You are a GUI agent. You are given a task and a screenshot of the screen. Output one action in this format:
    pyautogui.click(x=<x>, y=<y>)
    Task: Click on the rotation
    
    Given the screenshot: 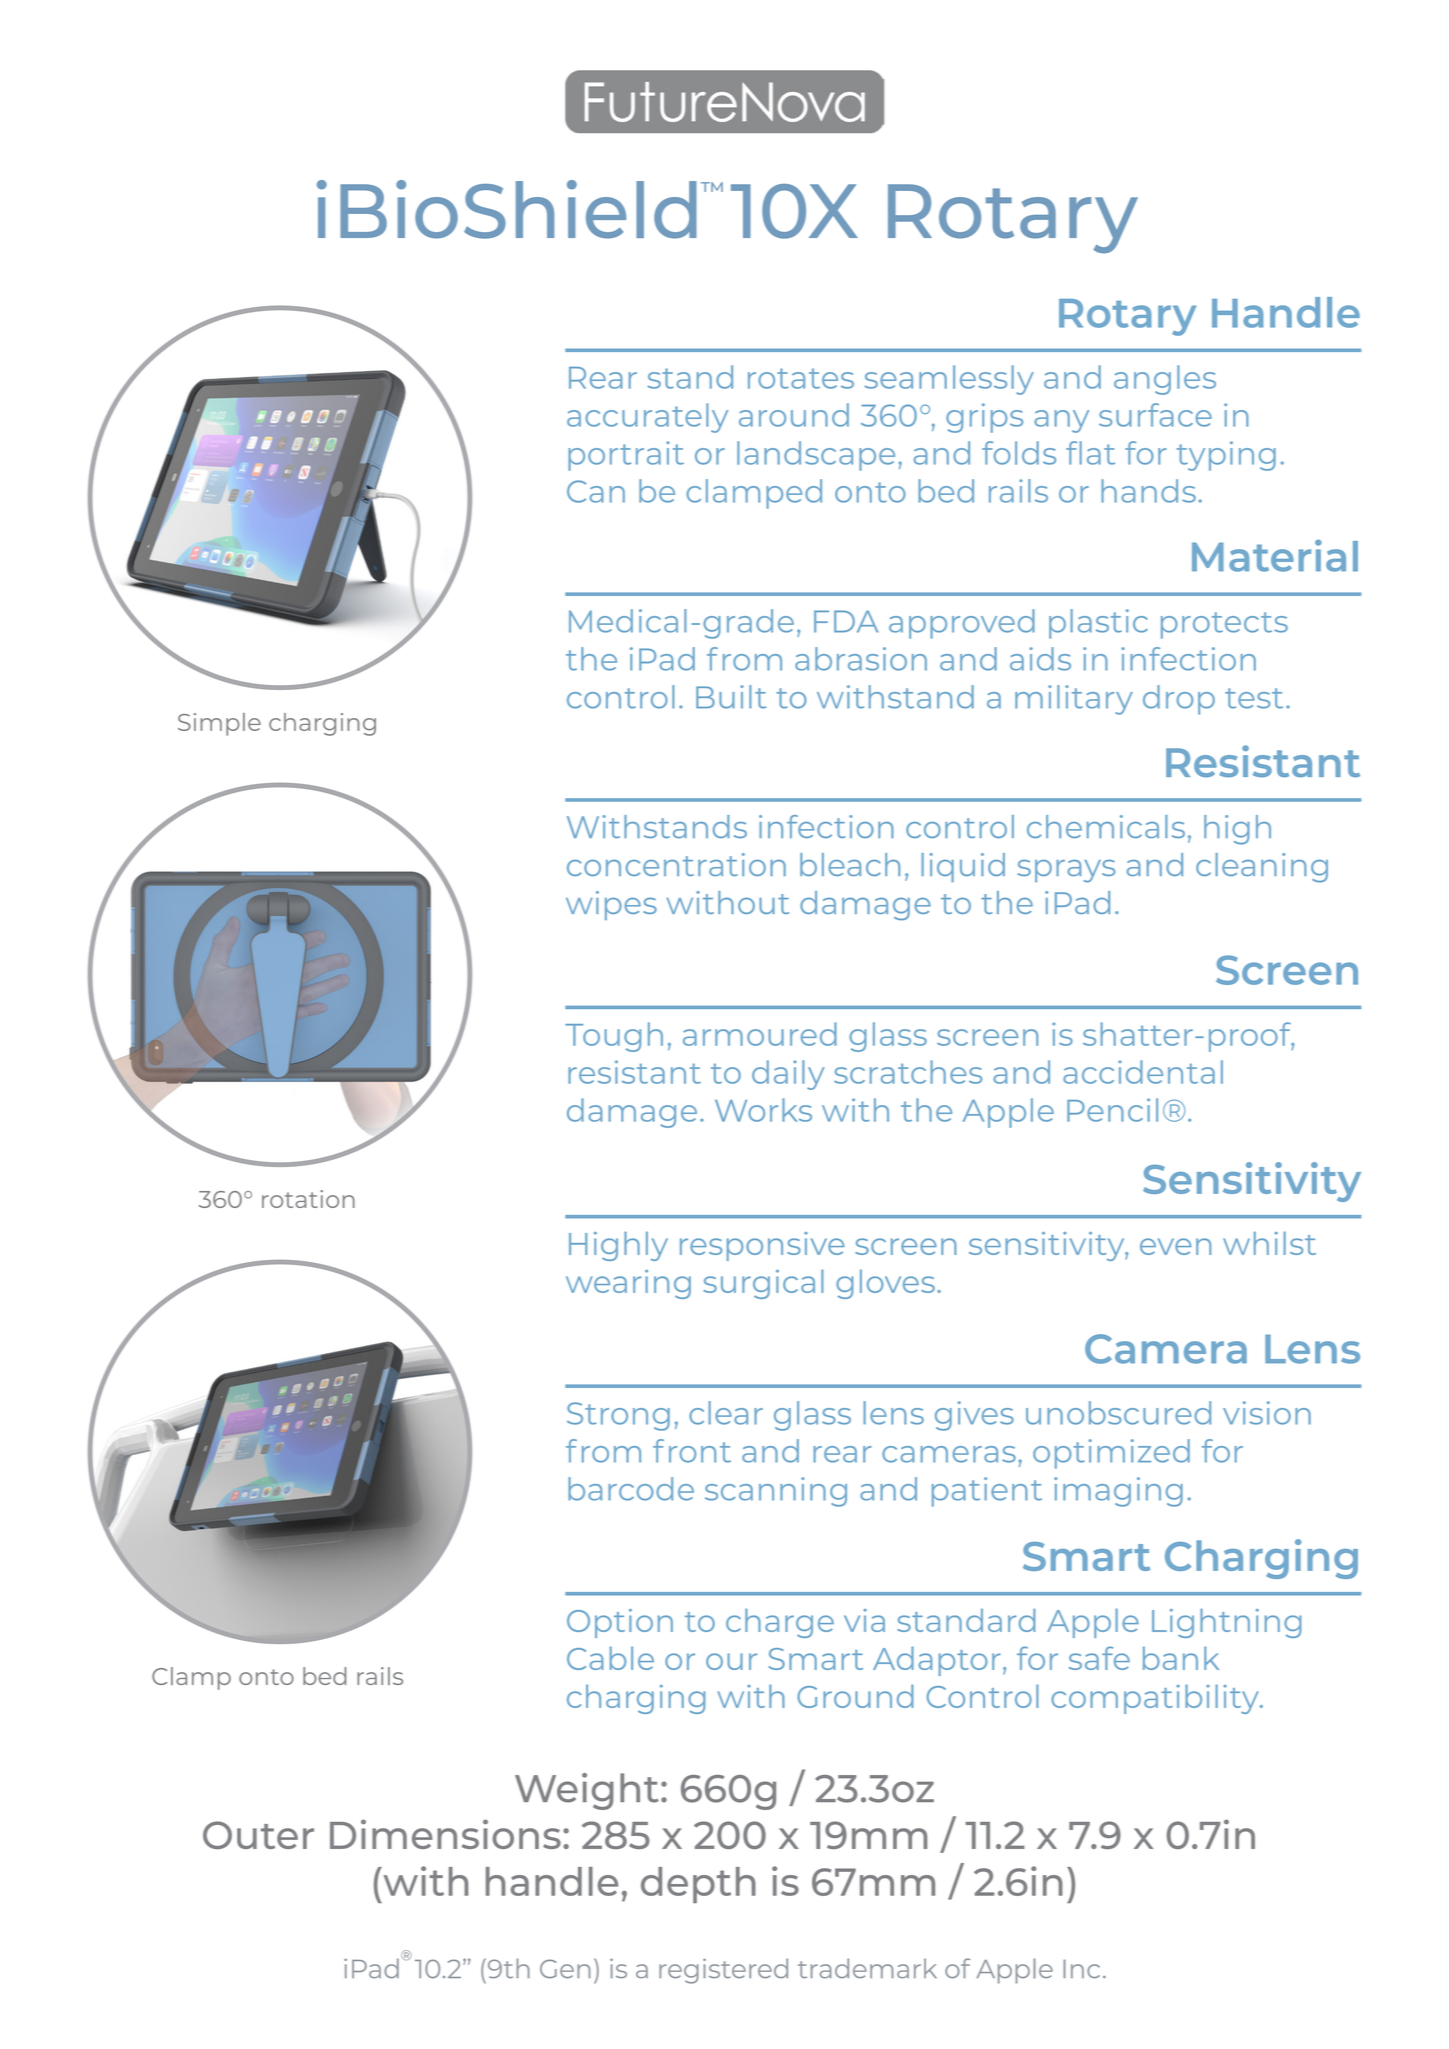 What is the action you would take?
    pyautogui.click(x=308, y=1199)
